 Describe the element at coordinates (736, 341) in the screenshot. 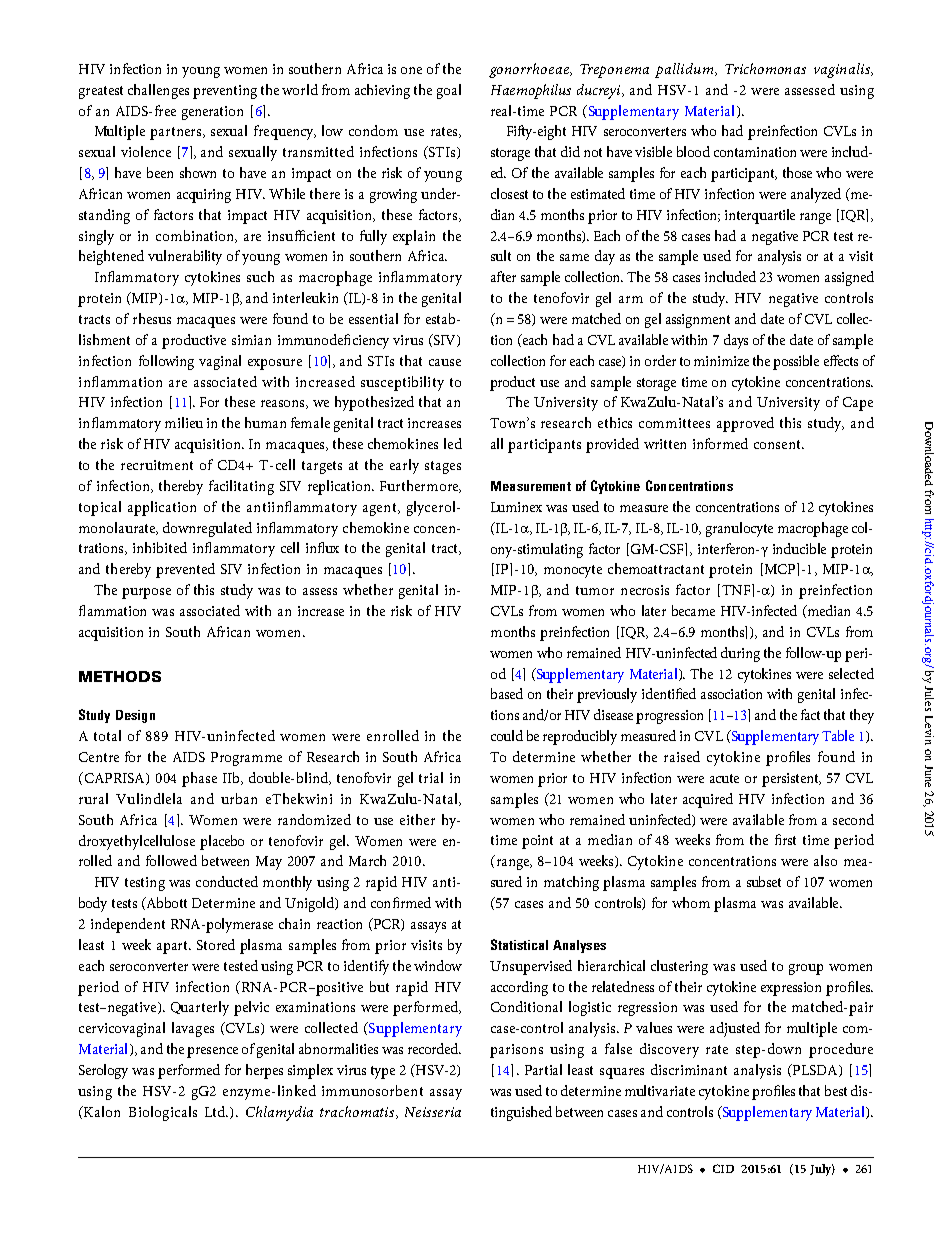

I see `days` at that location.
